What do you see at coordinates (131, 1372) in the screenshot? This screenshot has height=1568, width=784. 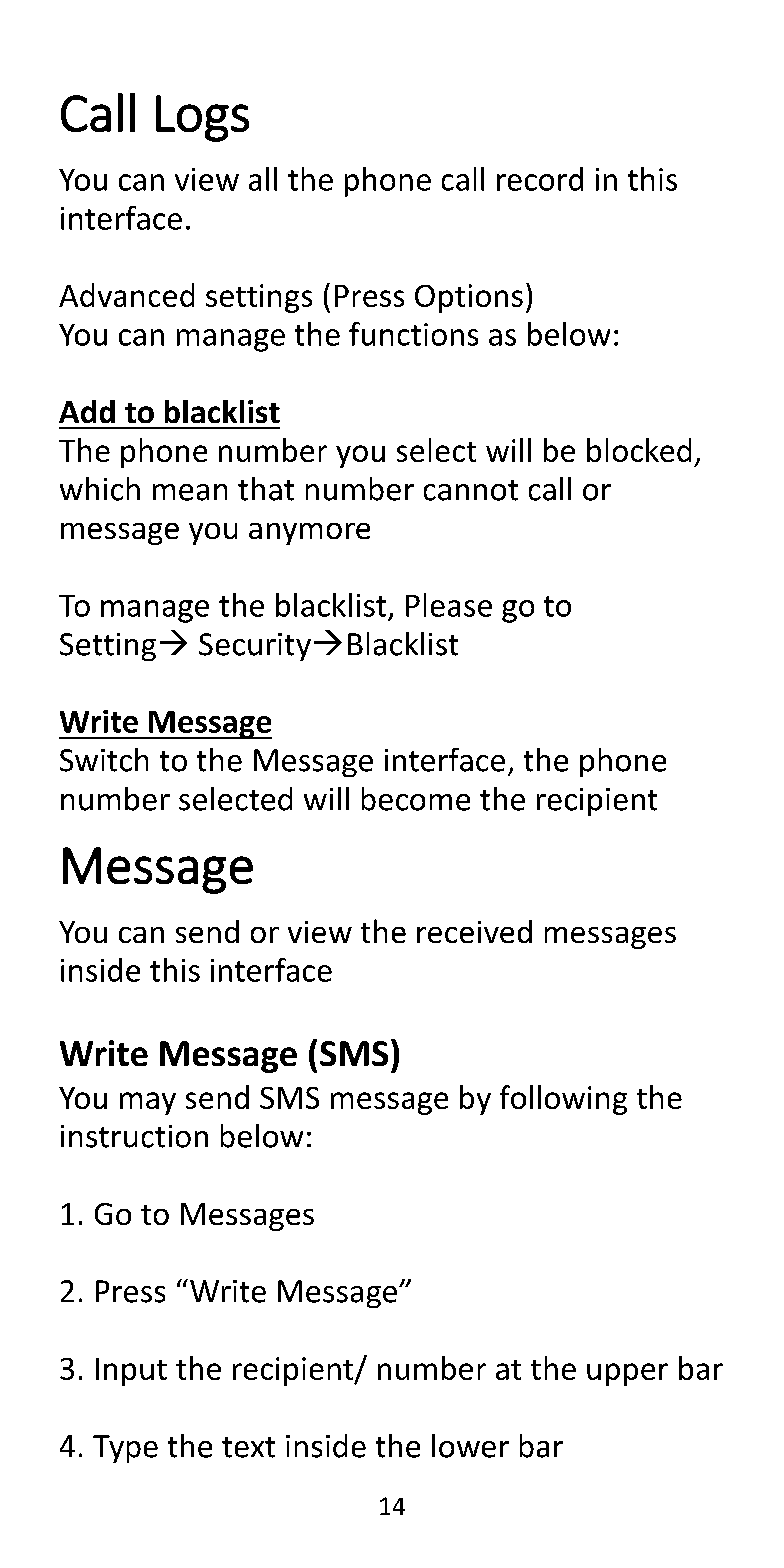 I see `Input` at bounding box center [131, 1372].
